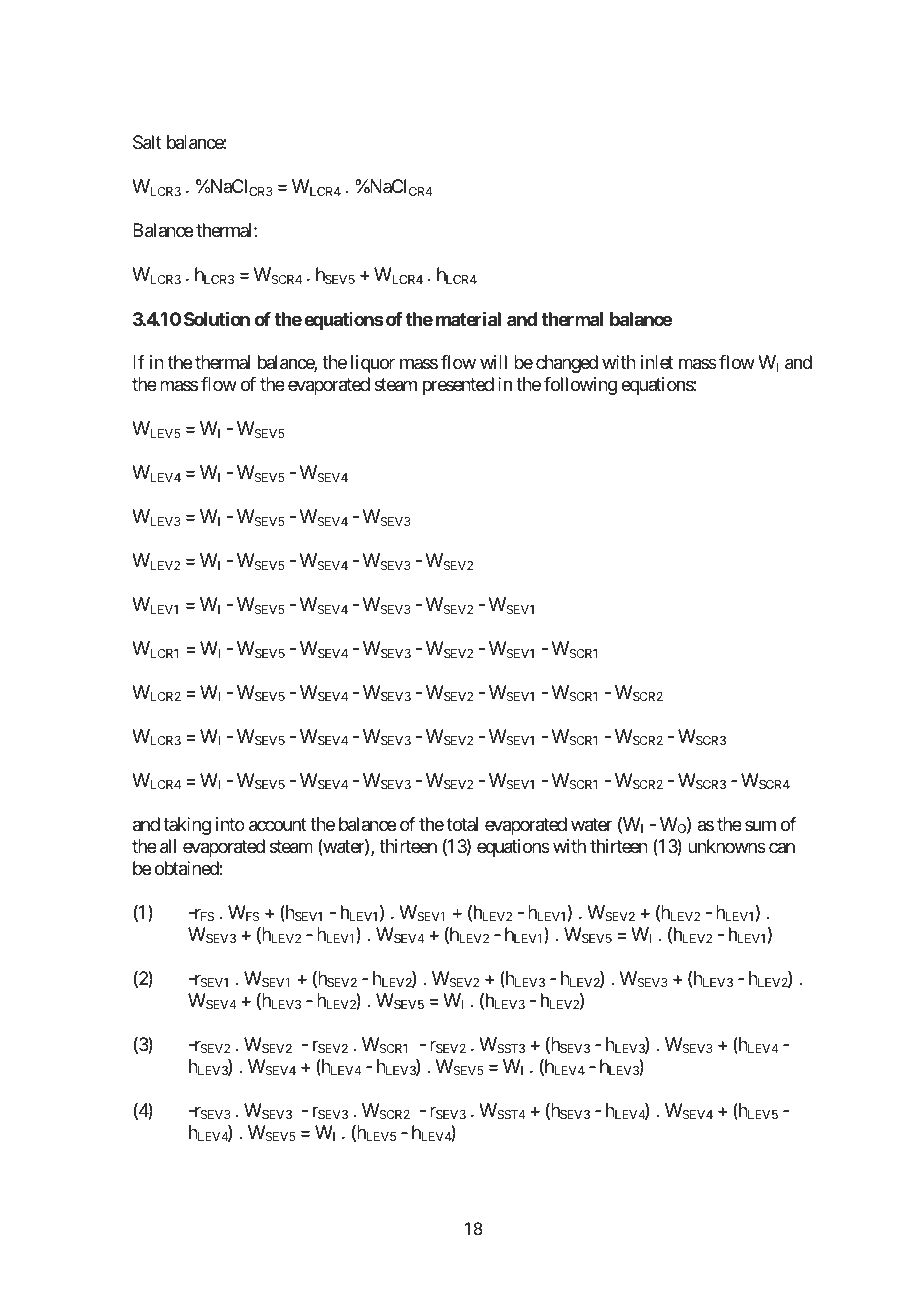 Image resolution: width=924 pixels, height=1308 pixels. Describe the element at coordinates (373, 364) in the image. I see `liquor` at that location.
